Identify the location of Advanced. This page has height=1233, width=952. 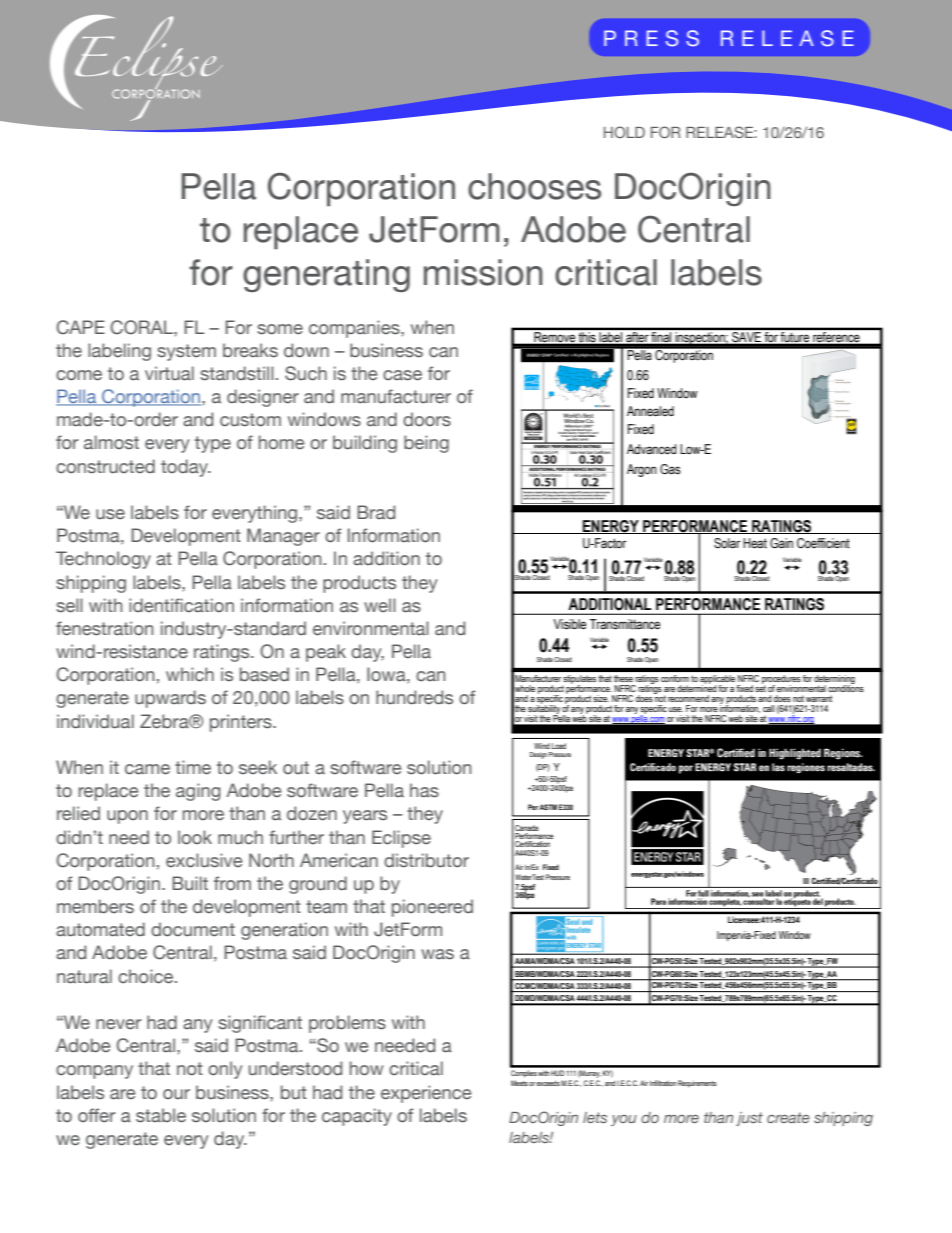
(652, 449).
